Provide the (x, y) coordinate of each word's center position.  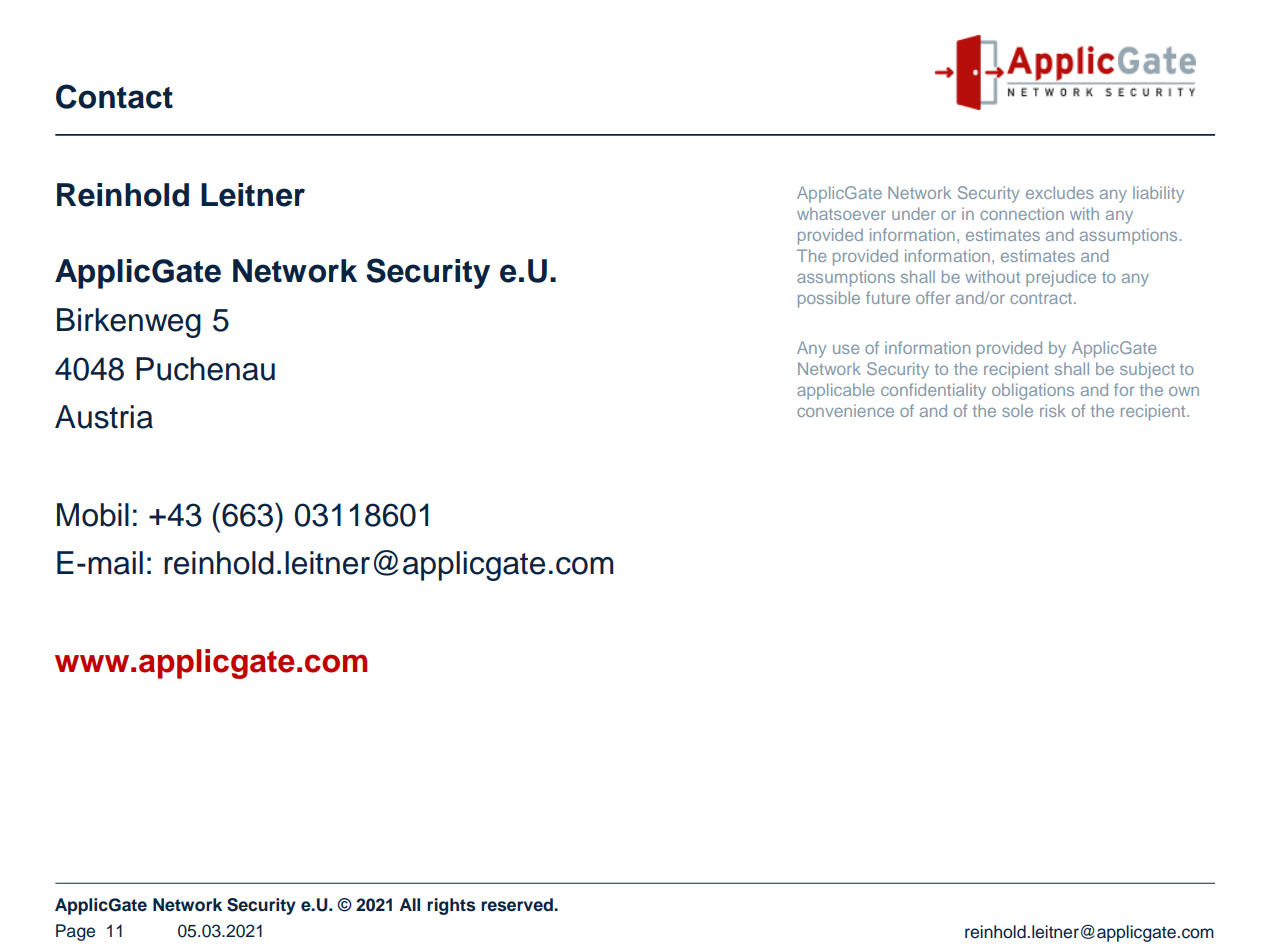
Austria (104, 417)
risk (1053, 410)
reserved (518, 905)
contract (1042, 298)
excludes (1060, 192)
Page (75, 932)
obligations (1033, 391)
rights (451, 906)
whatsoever (841, 213)
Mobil (93, 515)
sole (1017, 410)
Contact (114, 96)
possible (829, 299)
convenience (845, 410)
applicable (835, 391)
